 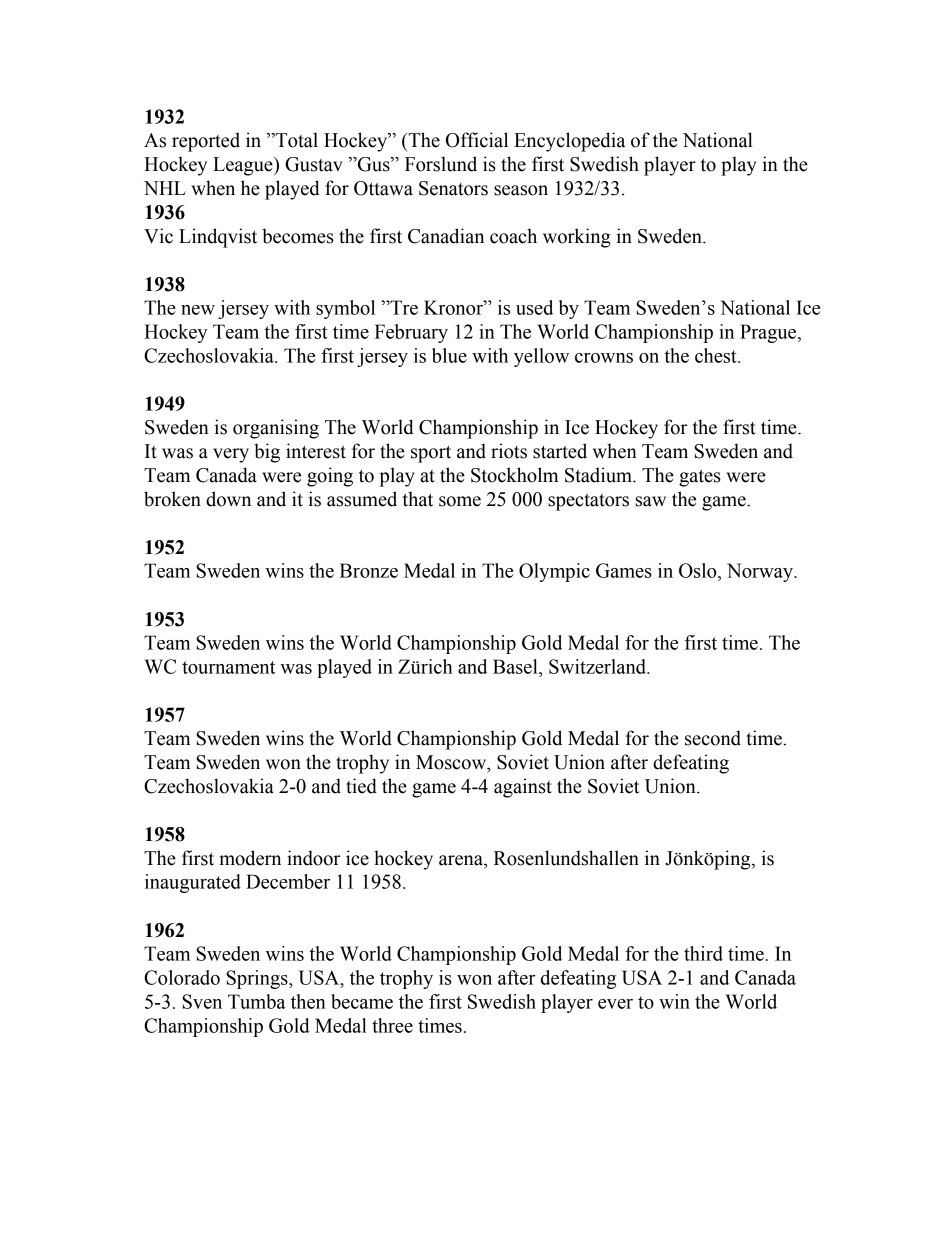 I want to click on Encyclopedia, so click(x=569, y=142).
